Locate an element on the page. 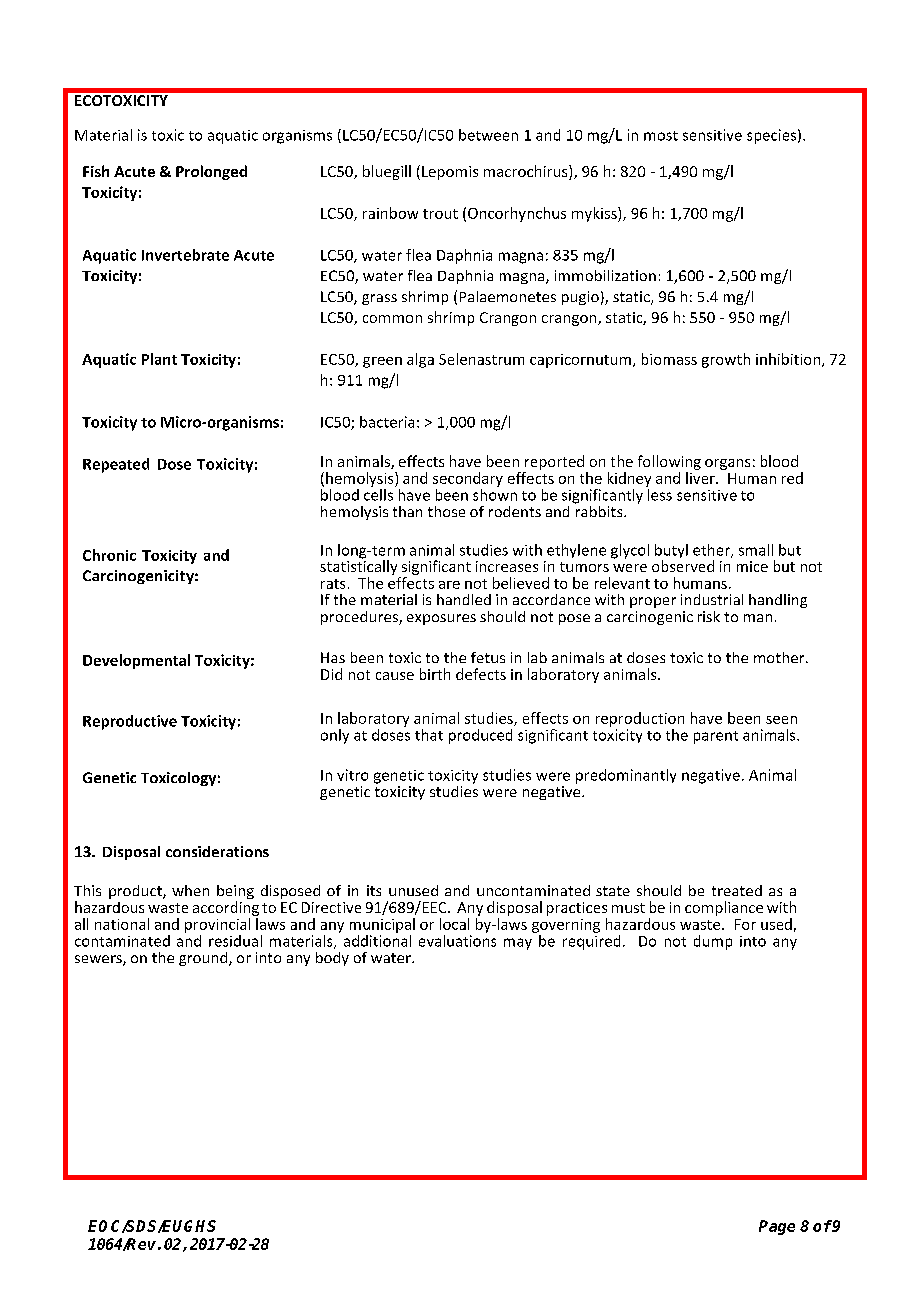  trout is located at coordinates (440, 214).
